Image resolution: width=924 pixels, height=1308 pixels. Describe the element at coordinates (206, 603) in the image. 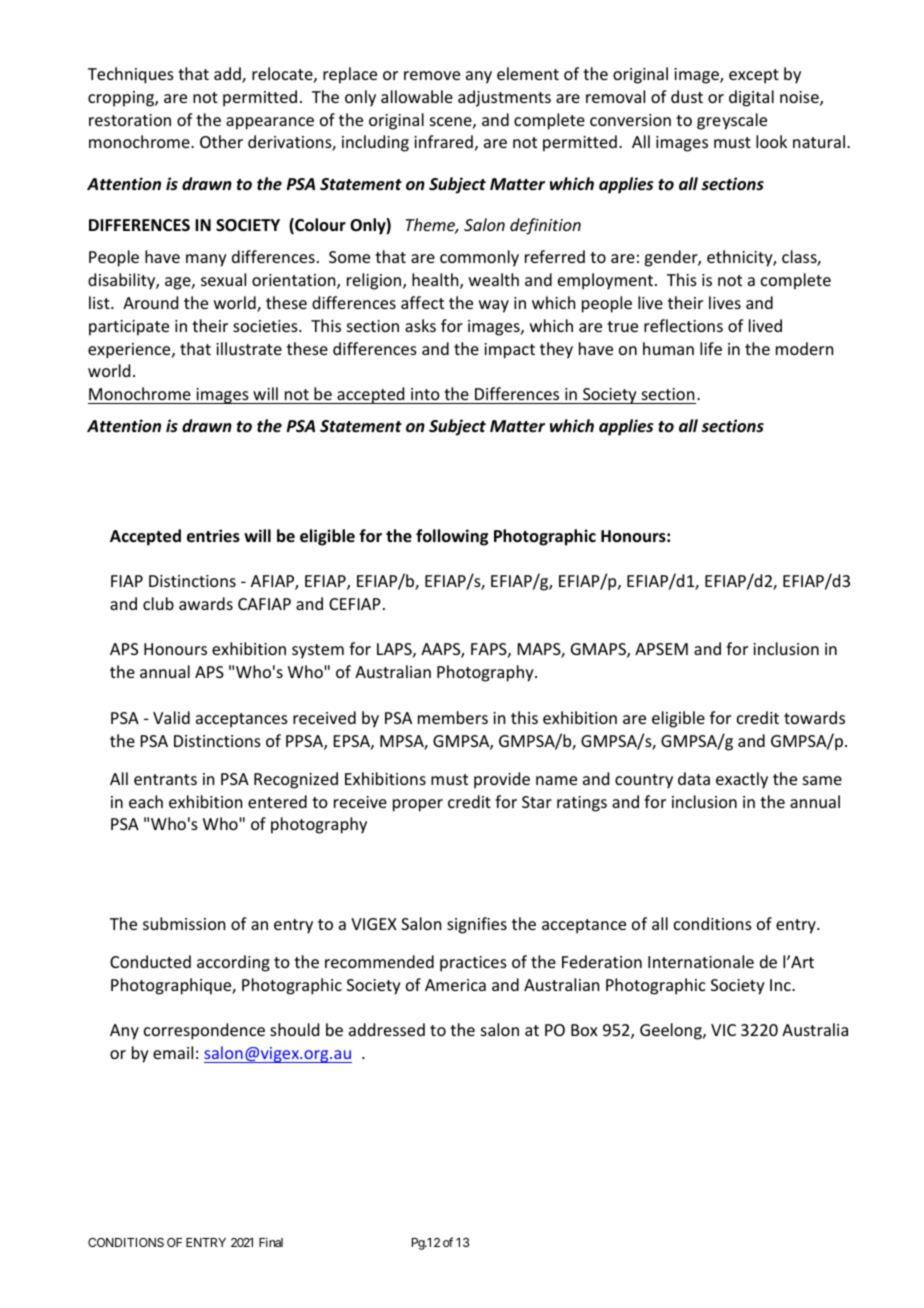

I see `awards` at that location.
